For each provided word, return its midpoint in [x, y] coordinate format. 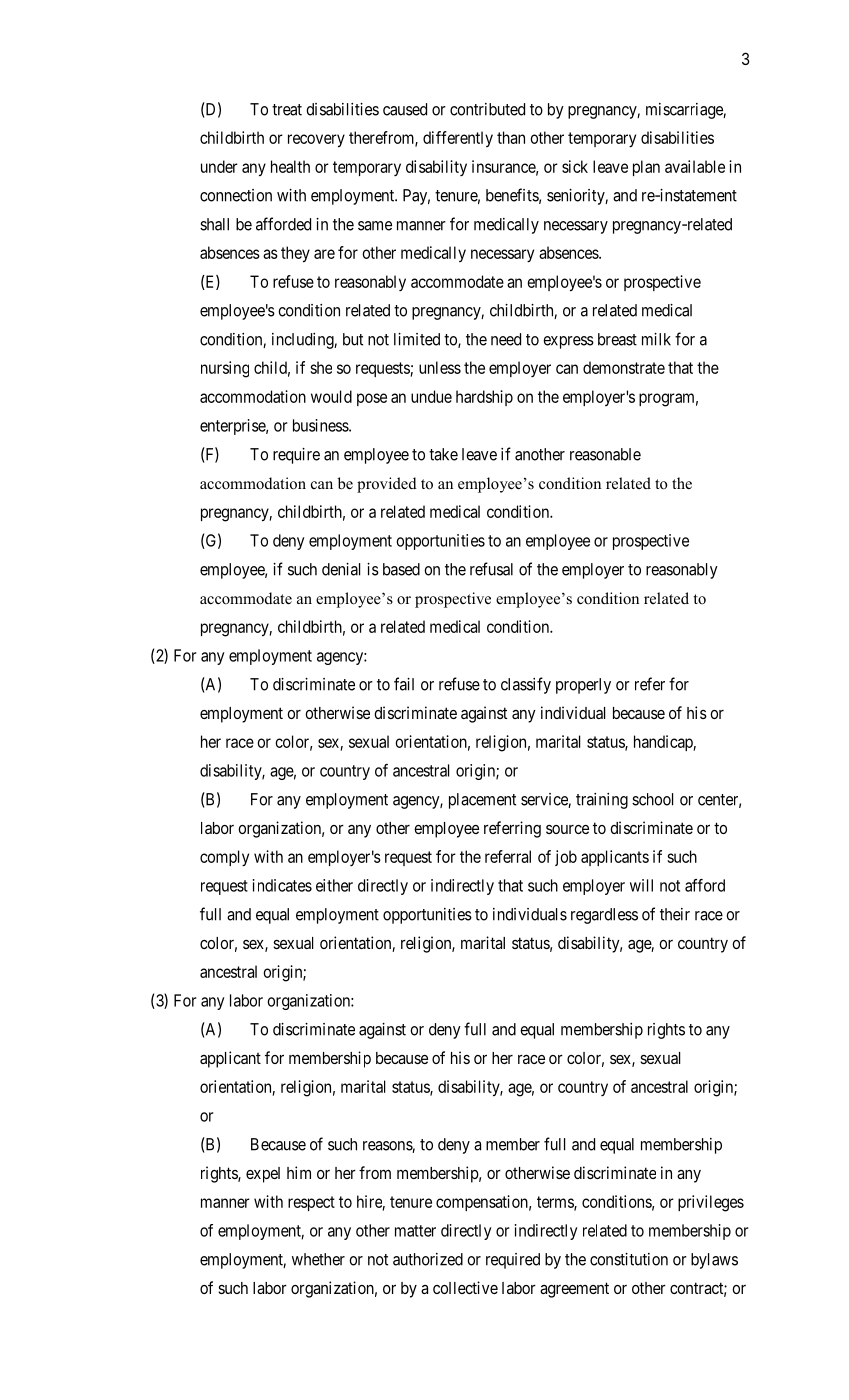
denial [341, 569]
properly [583, 686]
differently [458, 139]
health [290, 166]
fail [404, 684]
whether [318, 1259]
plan [646, 168]
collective [465, 1287]
